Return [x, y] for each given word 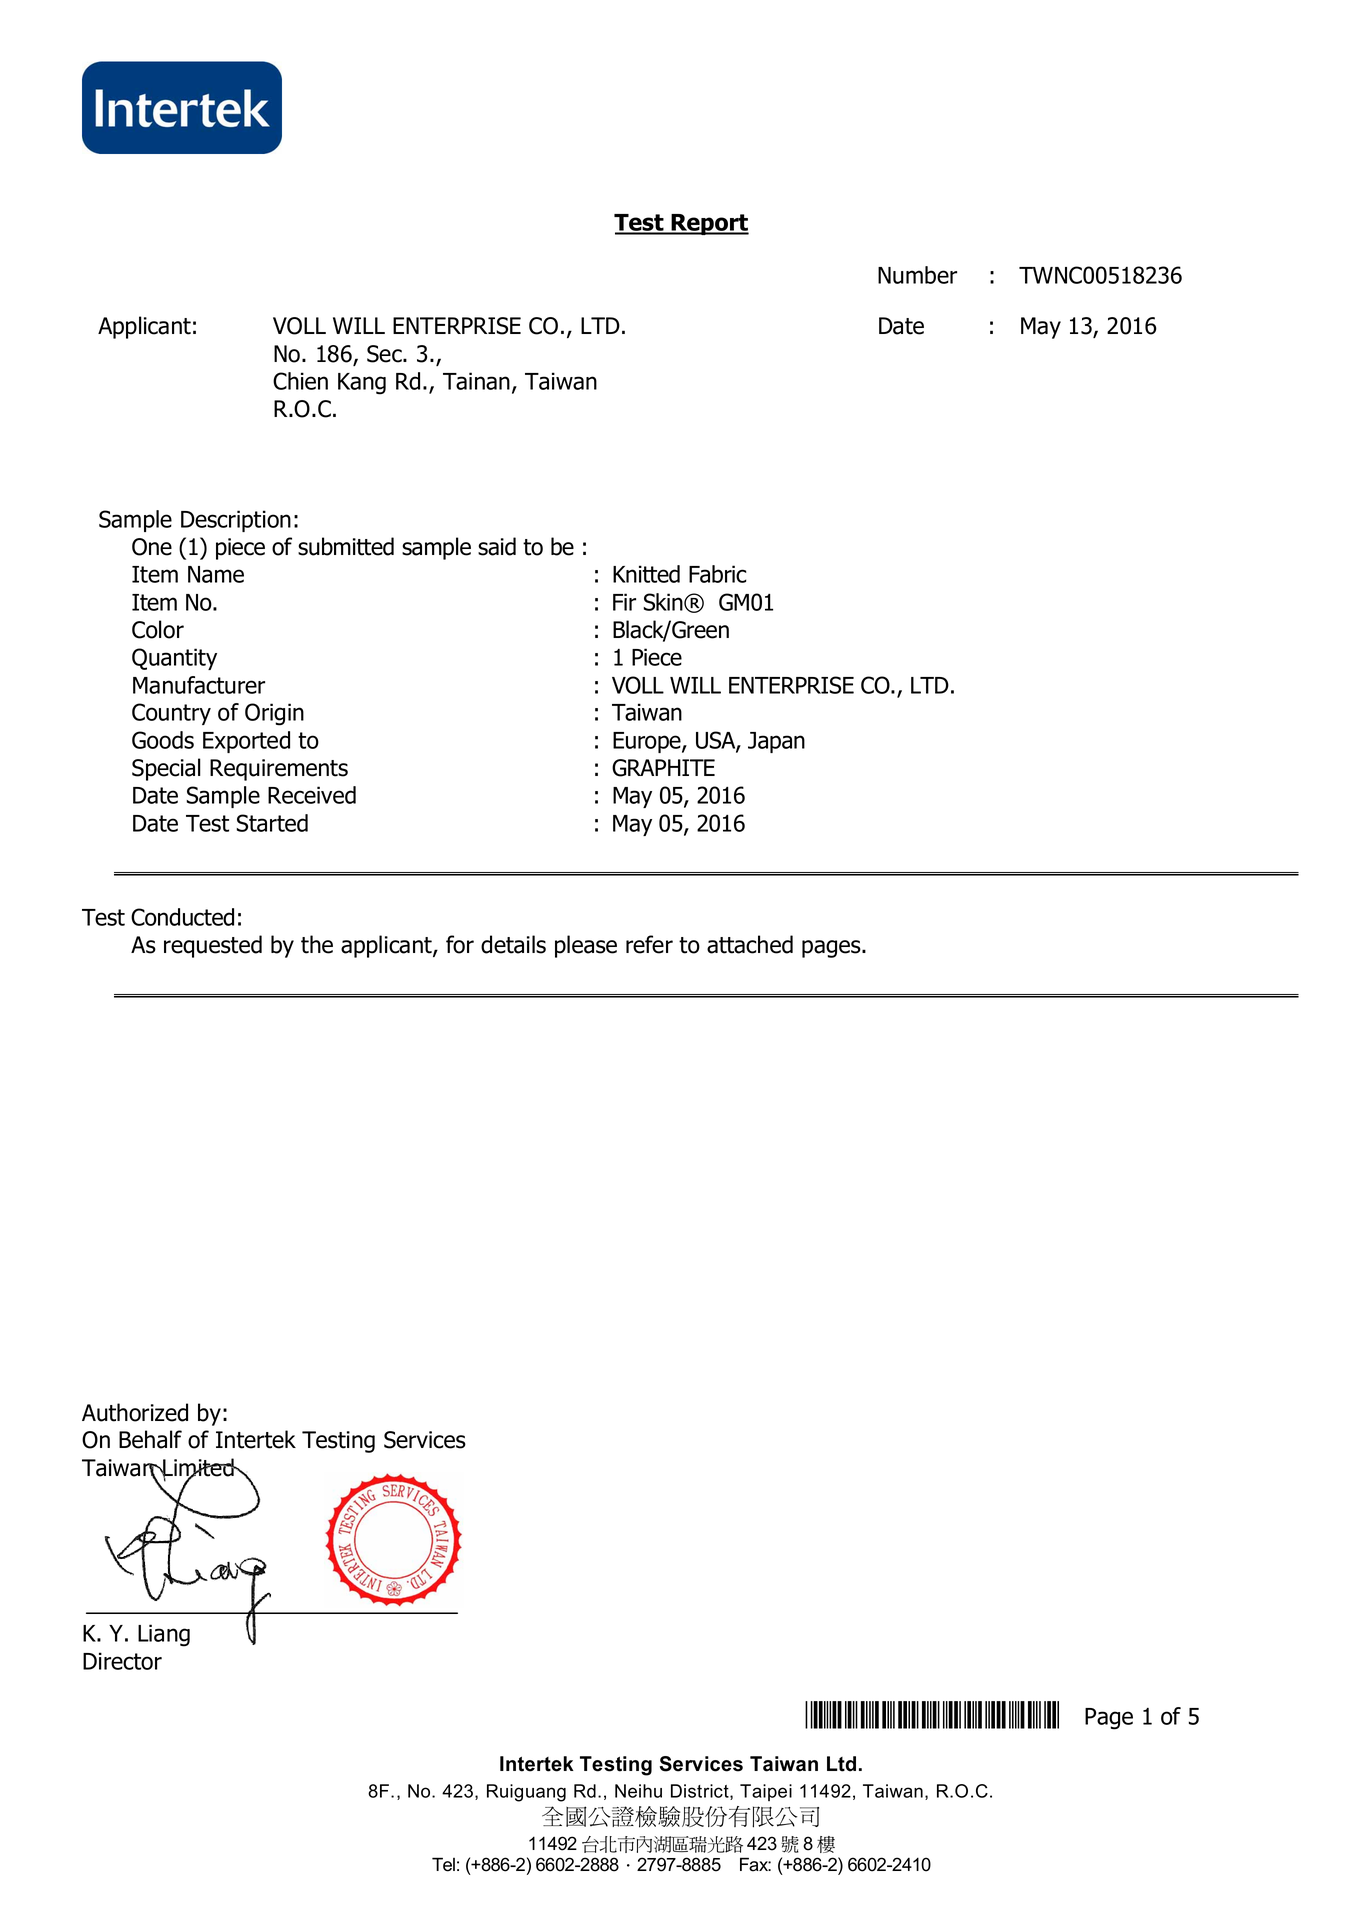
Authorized [135, 1412]
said [497, 546]
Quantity [174, 659]
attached [750, 944]
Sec [385, 354]
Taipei [766, 1792]
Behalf [150, 1439]
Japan [776, 742]
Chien [300, 381]
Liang [164, 1635]
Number [917, 275]
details [513, 944]
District [701, 1792]
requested [213, 946]
